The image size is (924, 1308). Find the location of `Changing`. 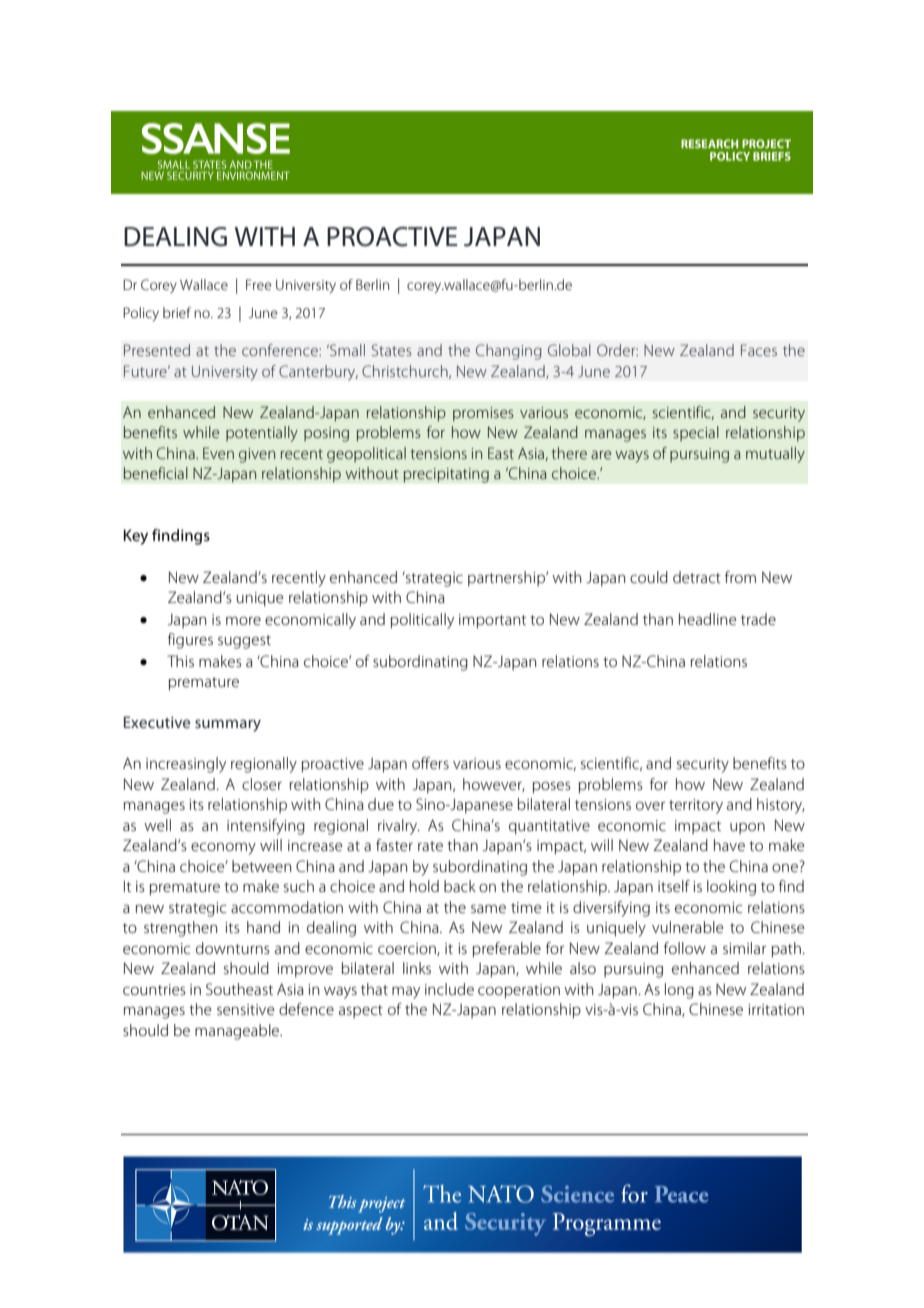

Changing is located at coordinates (509, 352).
